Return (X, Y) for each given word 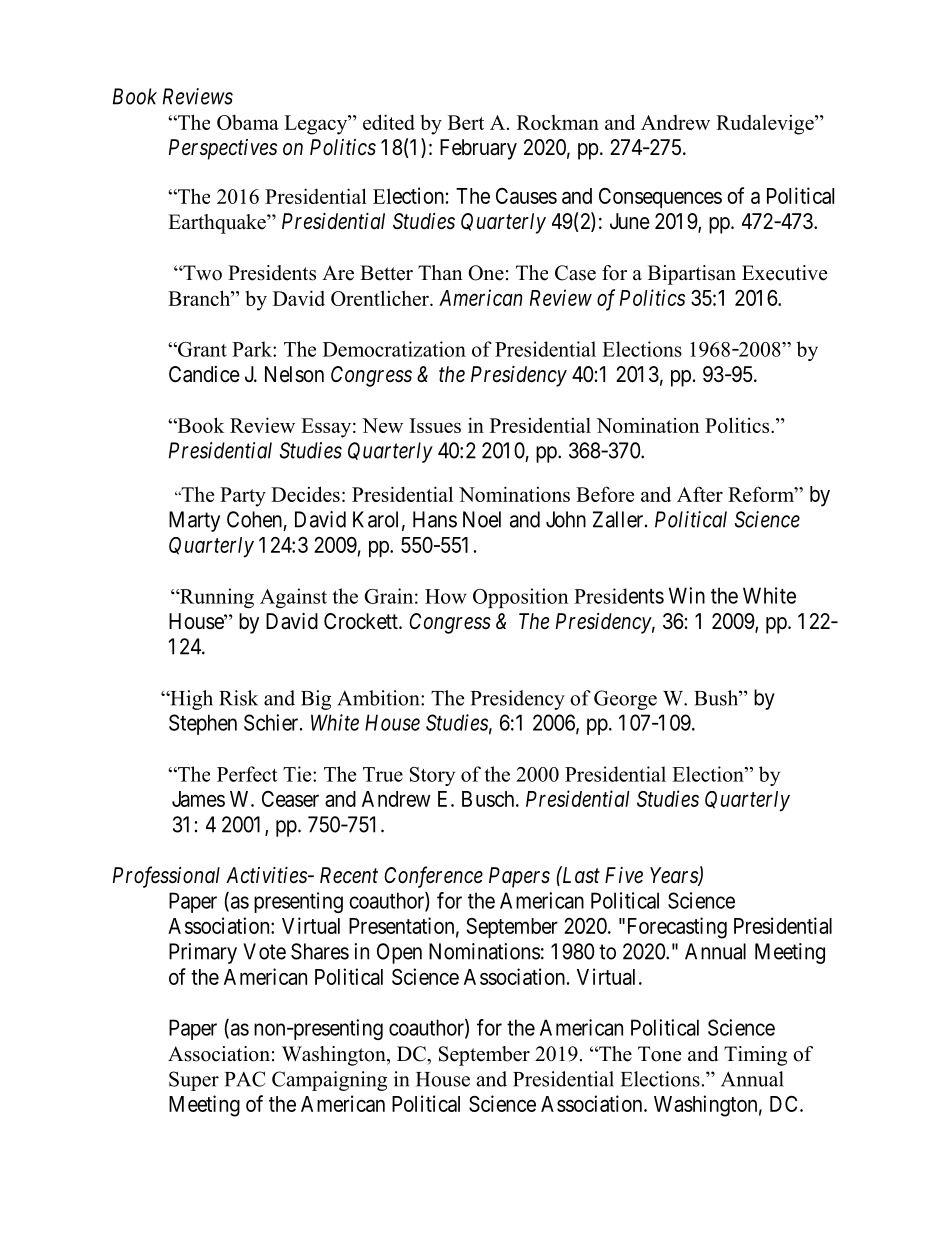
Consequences (660, 198)
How (446, 596)
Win (687, 595)
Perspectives (223, 149)
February (478, 149)
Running (216, 598)
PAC (245, 1079)
